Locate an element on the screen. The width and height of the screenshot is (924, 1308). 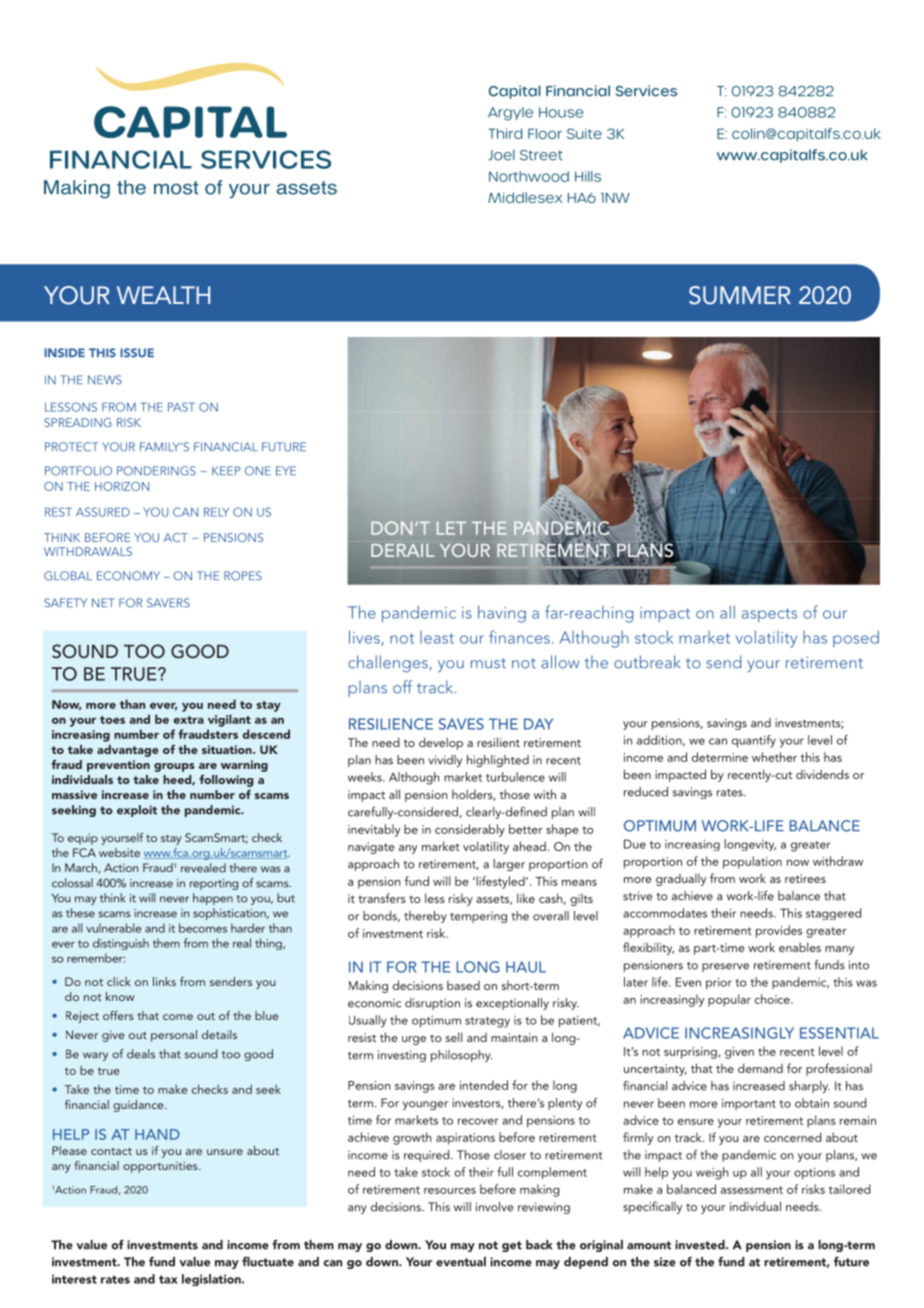
aspects is located at coordinates (769, 615).
